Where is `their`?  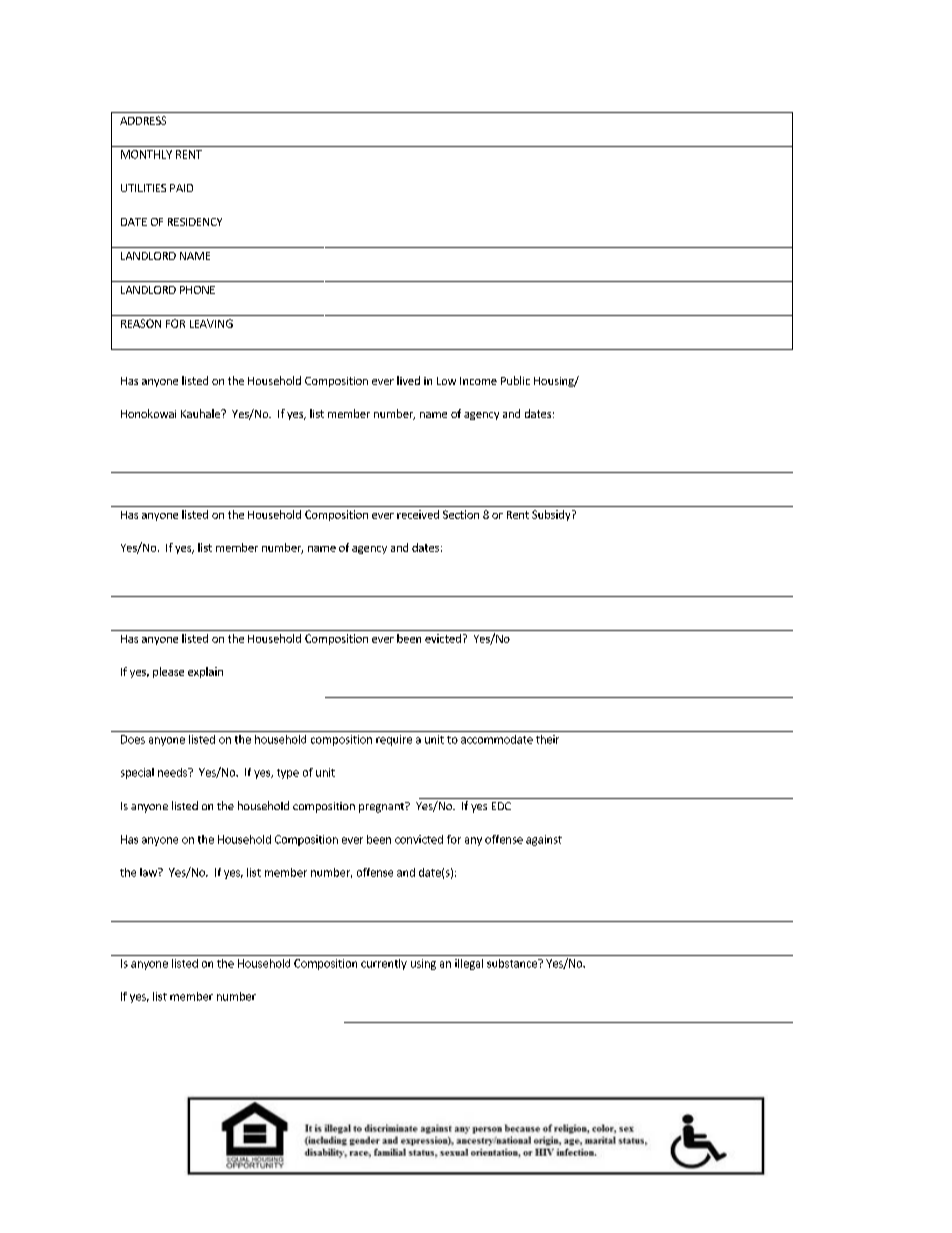
their is located at coordinates (547, 739).
